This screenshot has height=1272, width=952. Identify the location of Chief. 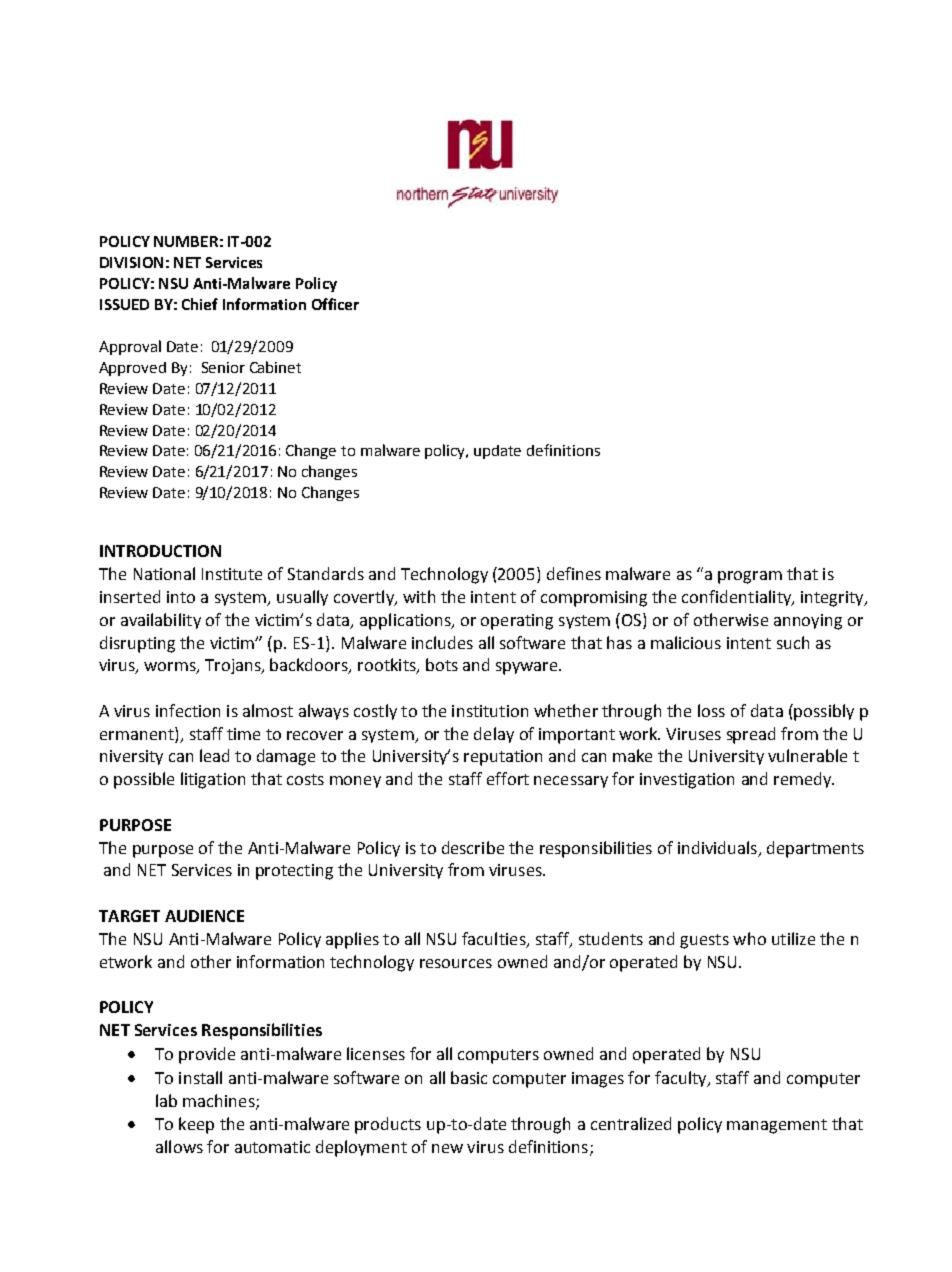
(200, 304).
